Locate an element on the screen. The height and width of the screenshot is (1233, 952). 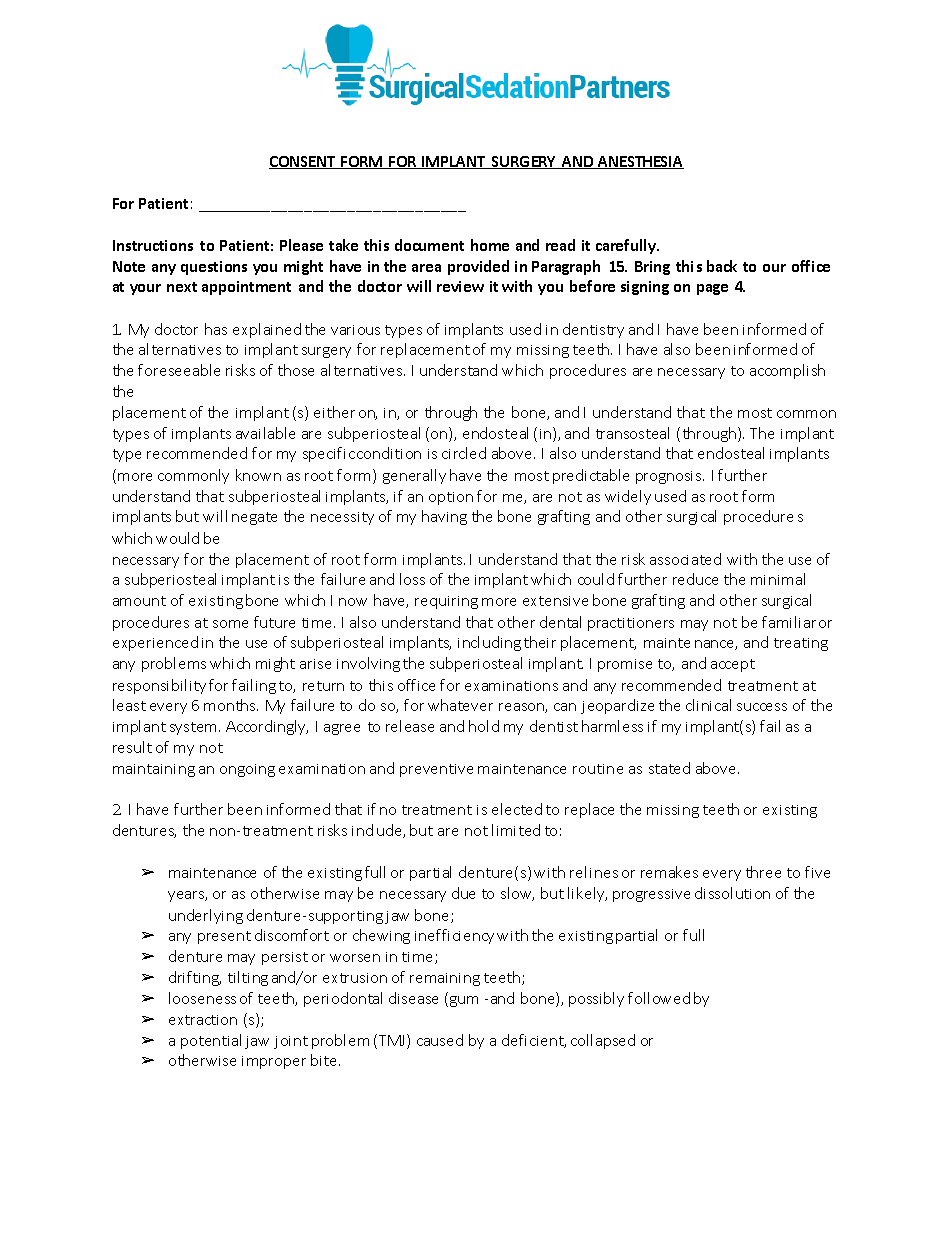
three is located at coordinates (763, 872).
